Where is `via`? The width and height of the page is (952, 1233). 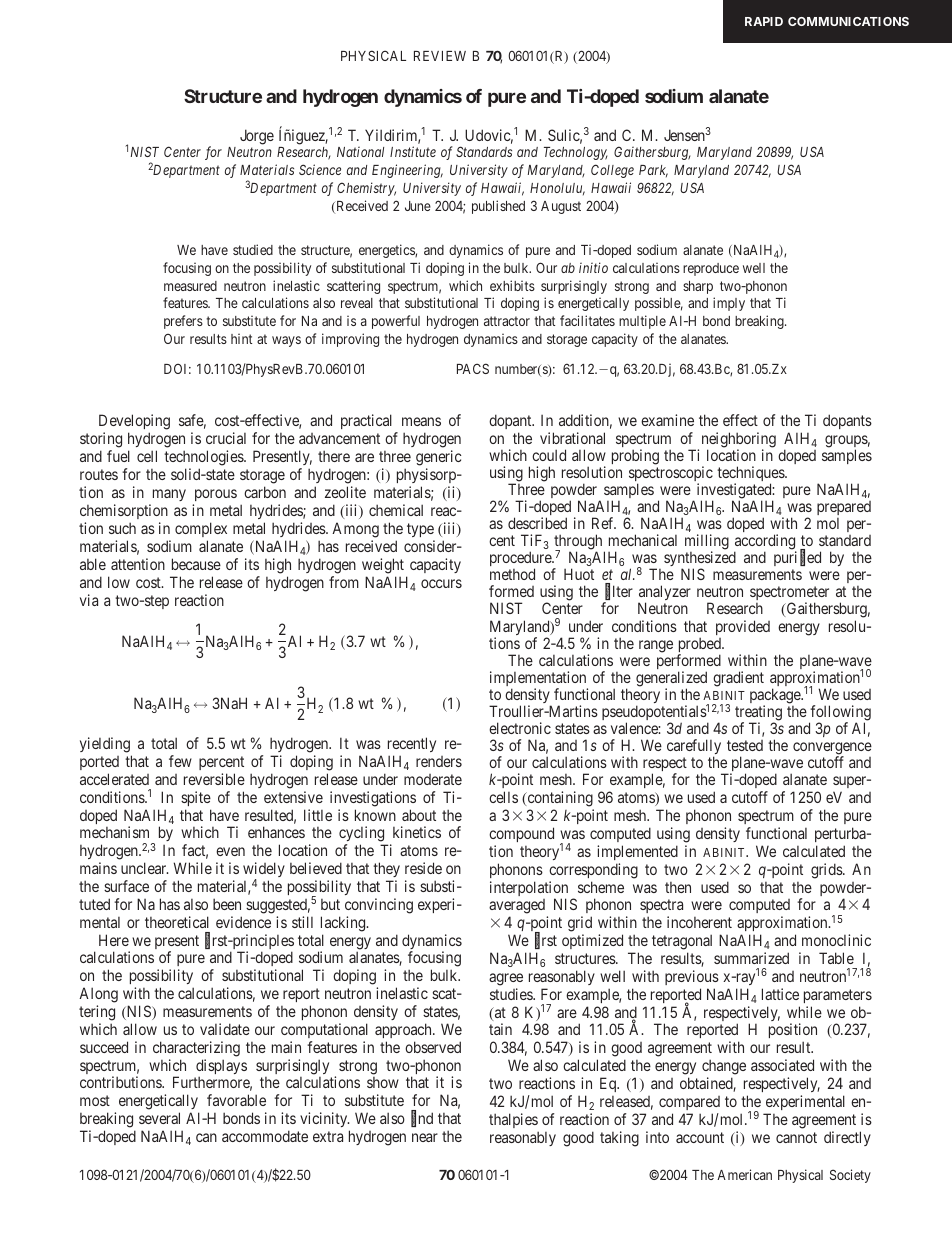 via is located at coordinates (89, 600).
